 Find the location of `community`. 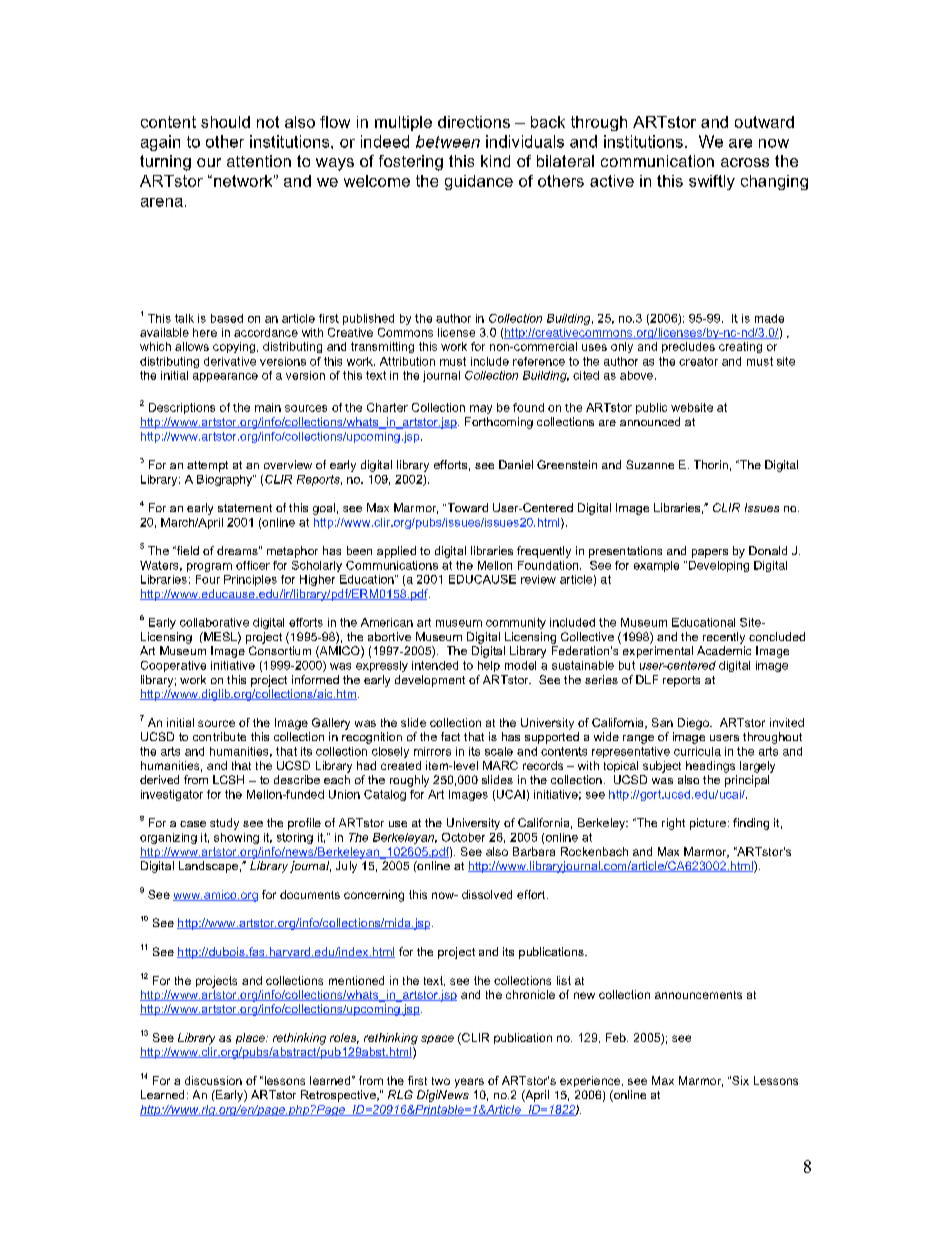

community is located at coordinates (516, 623).
